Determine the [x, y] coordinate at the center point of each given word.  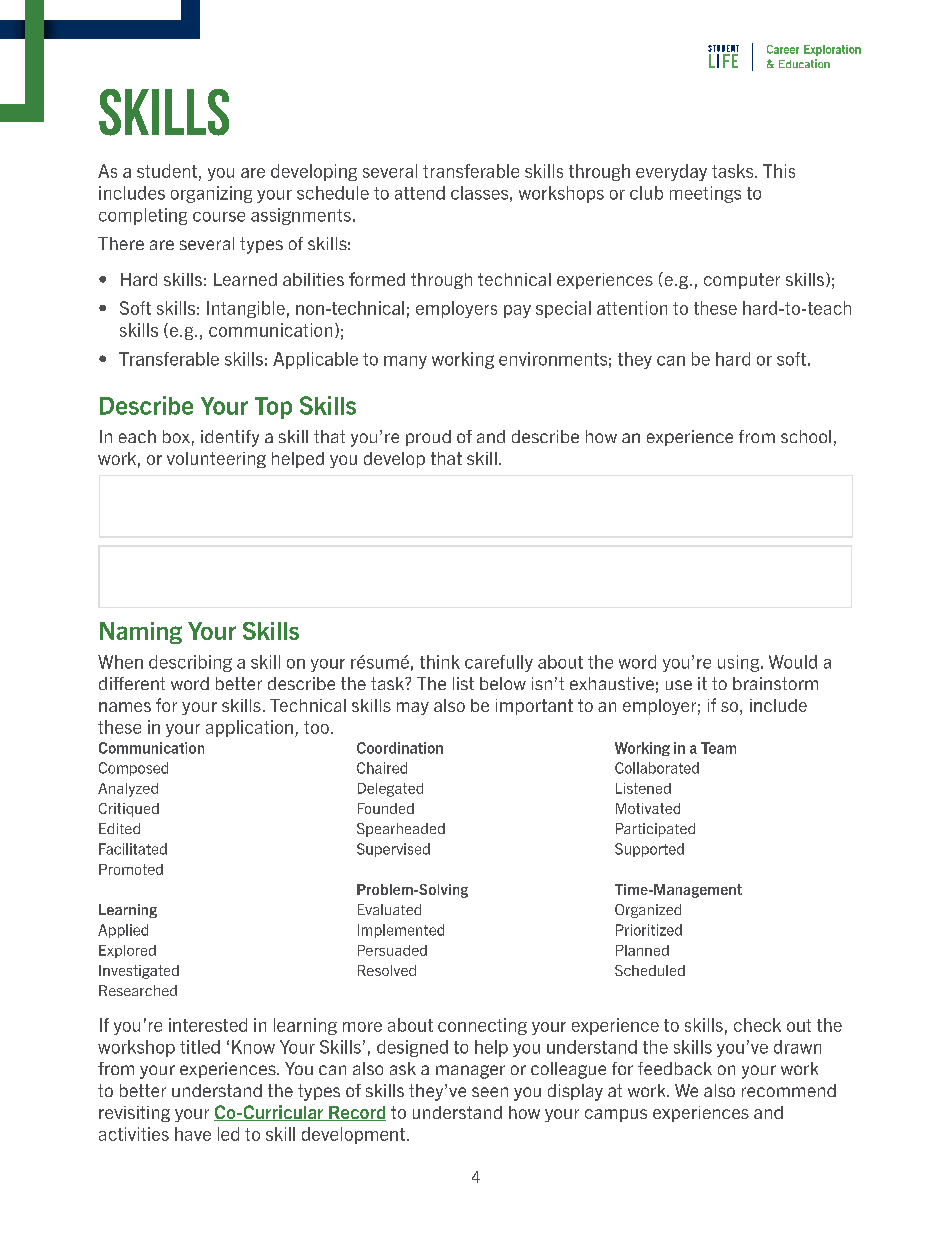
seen [490, 1092]
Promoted [131, 869]
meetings [705, 194]
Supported [649, 850]
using [740, 663]
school [806, 436]
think [440, 662]
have [193, 1134]
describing [190, 663]
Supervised [393, 850]
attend [420, 193]
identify [230, 438]
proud [428, 438]
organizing [211, 194]
